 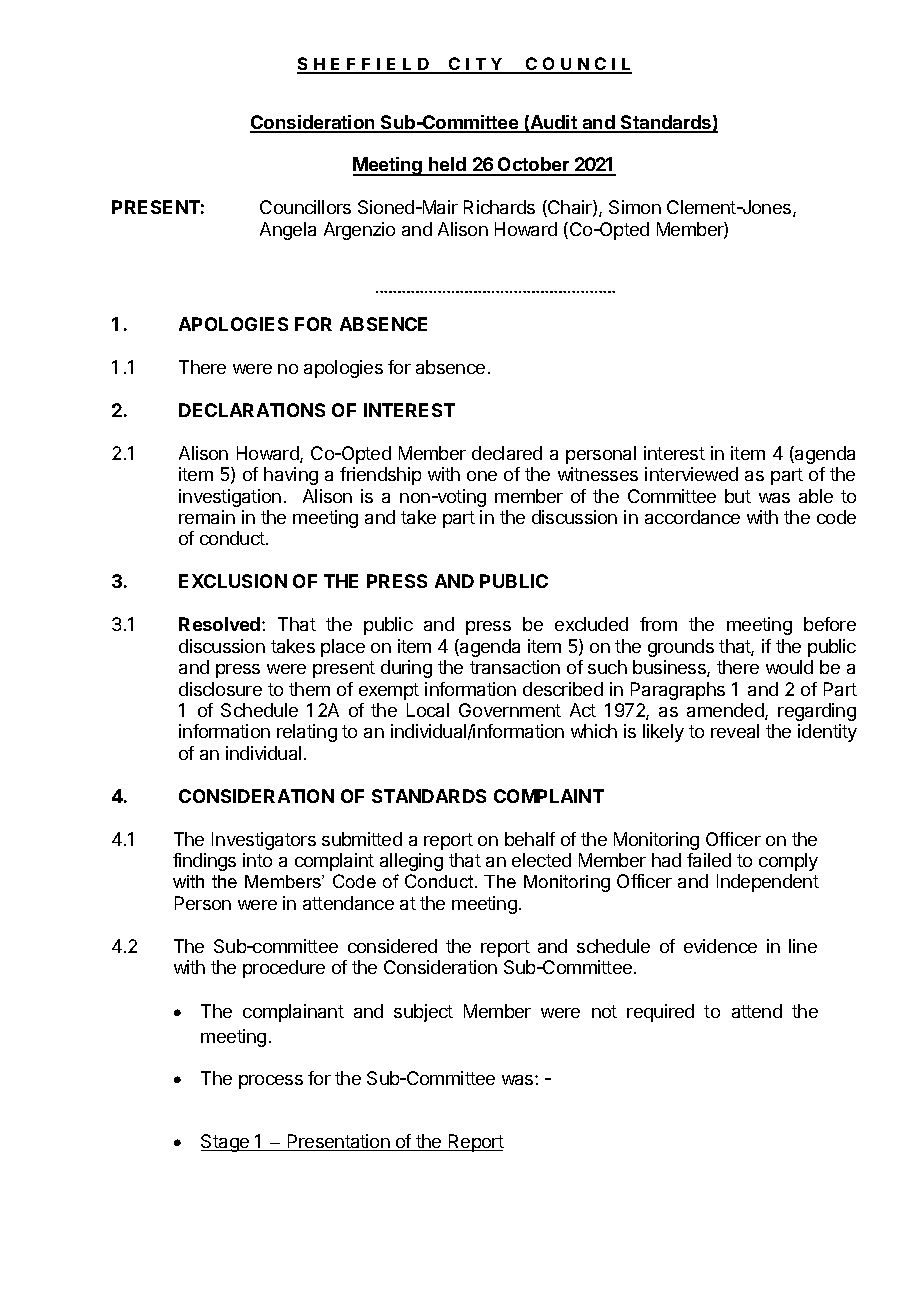 I want to click on Simon, so click(x=635, y=207).
